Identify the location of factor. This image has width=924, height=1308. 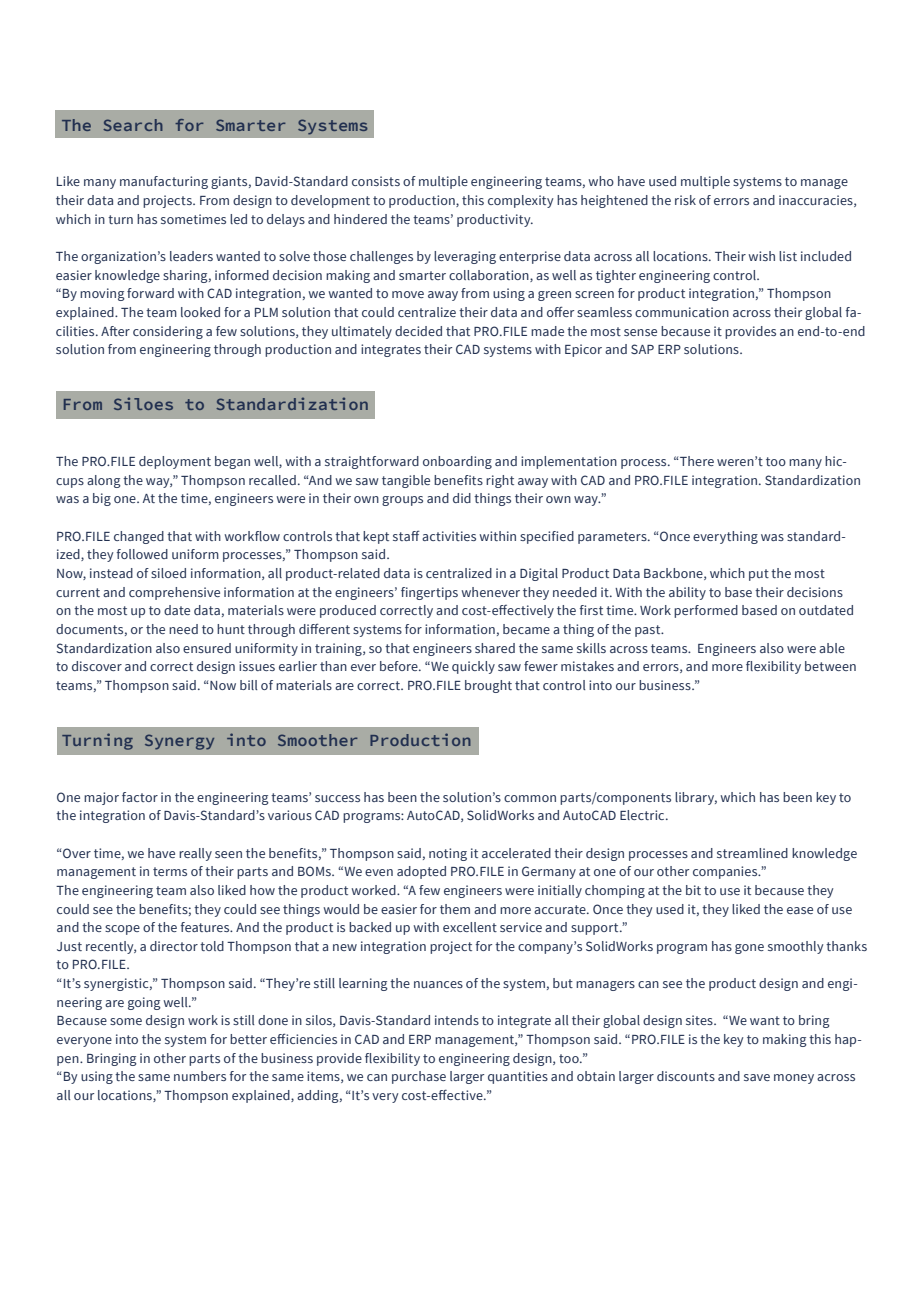
(140, 797).
